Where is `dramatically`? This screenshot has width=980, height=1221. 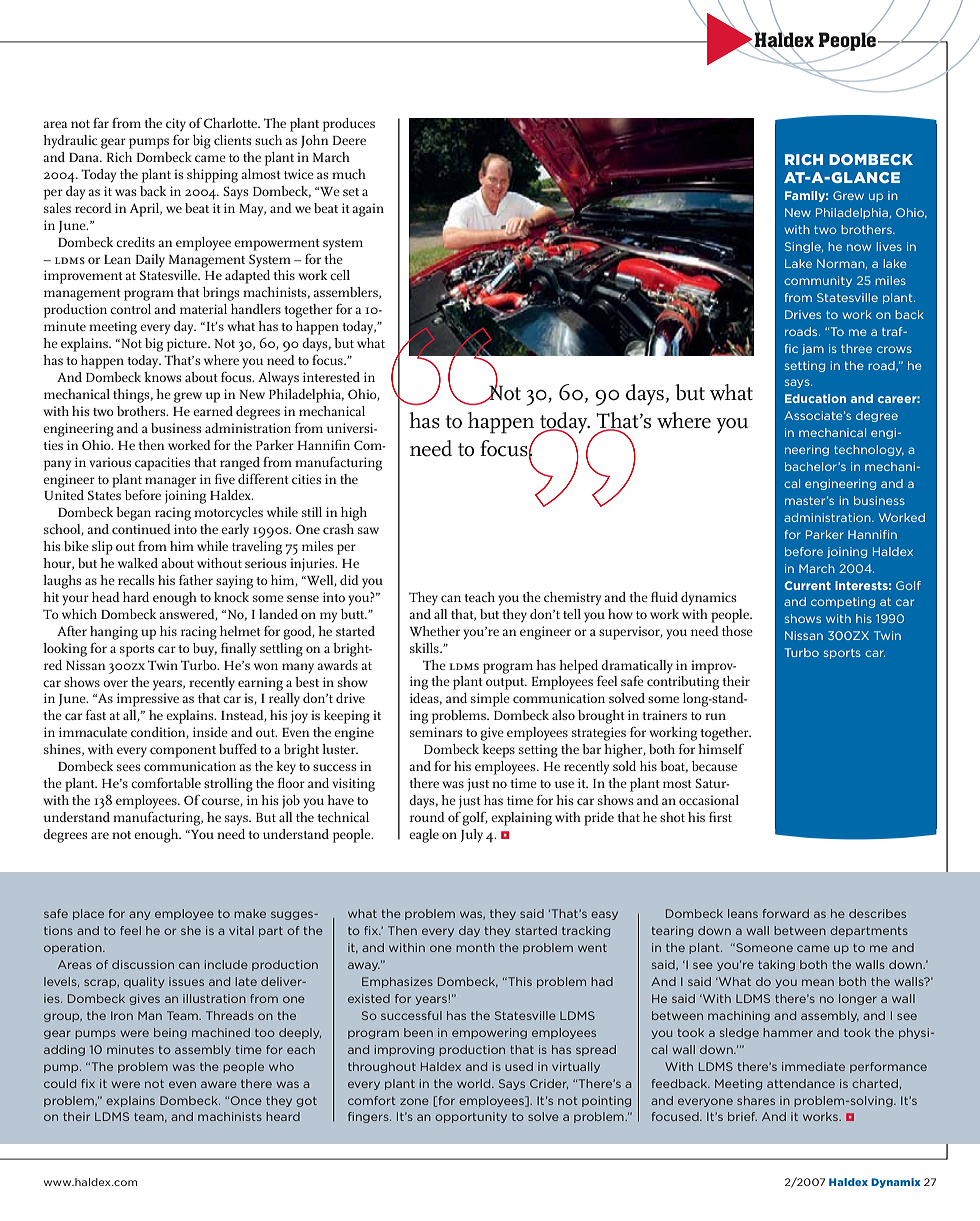
dramatically is located at coordinates (637, 666).
